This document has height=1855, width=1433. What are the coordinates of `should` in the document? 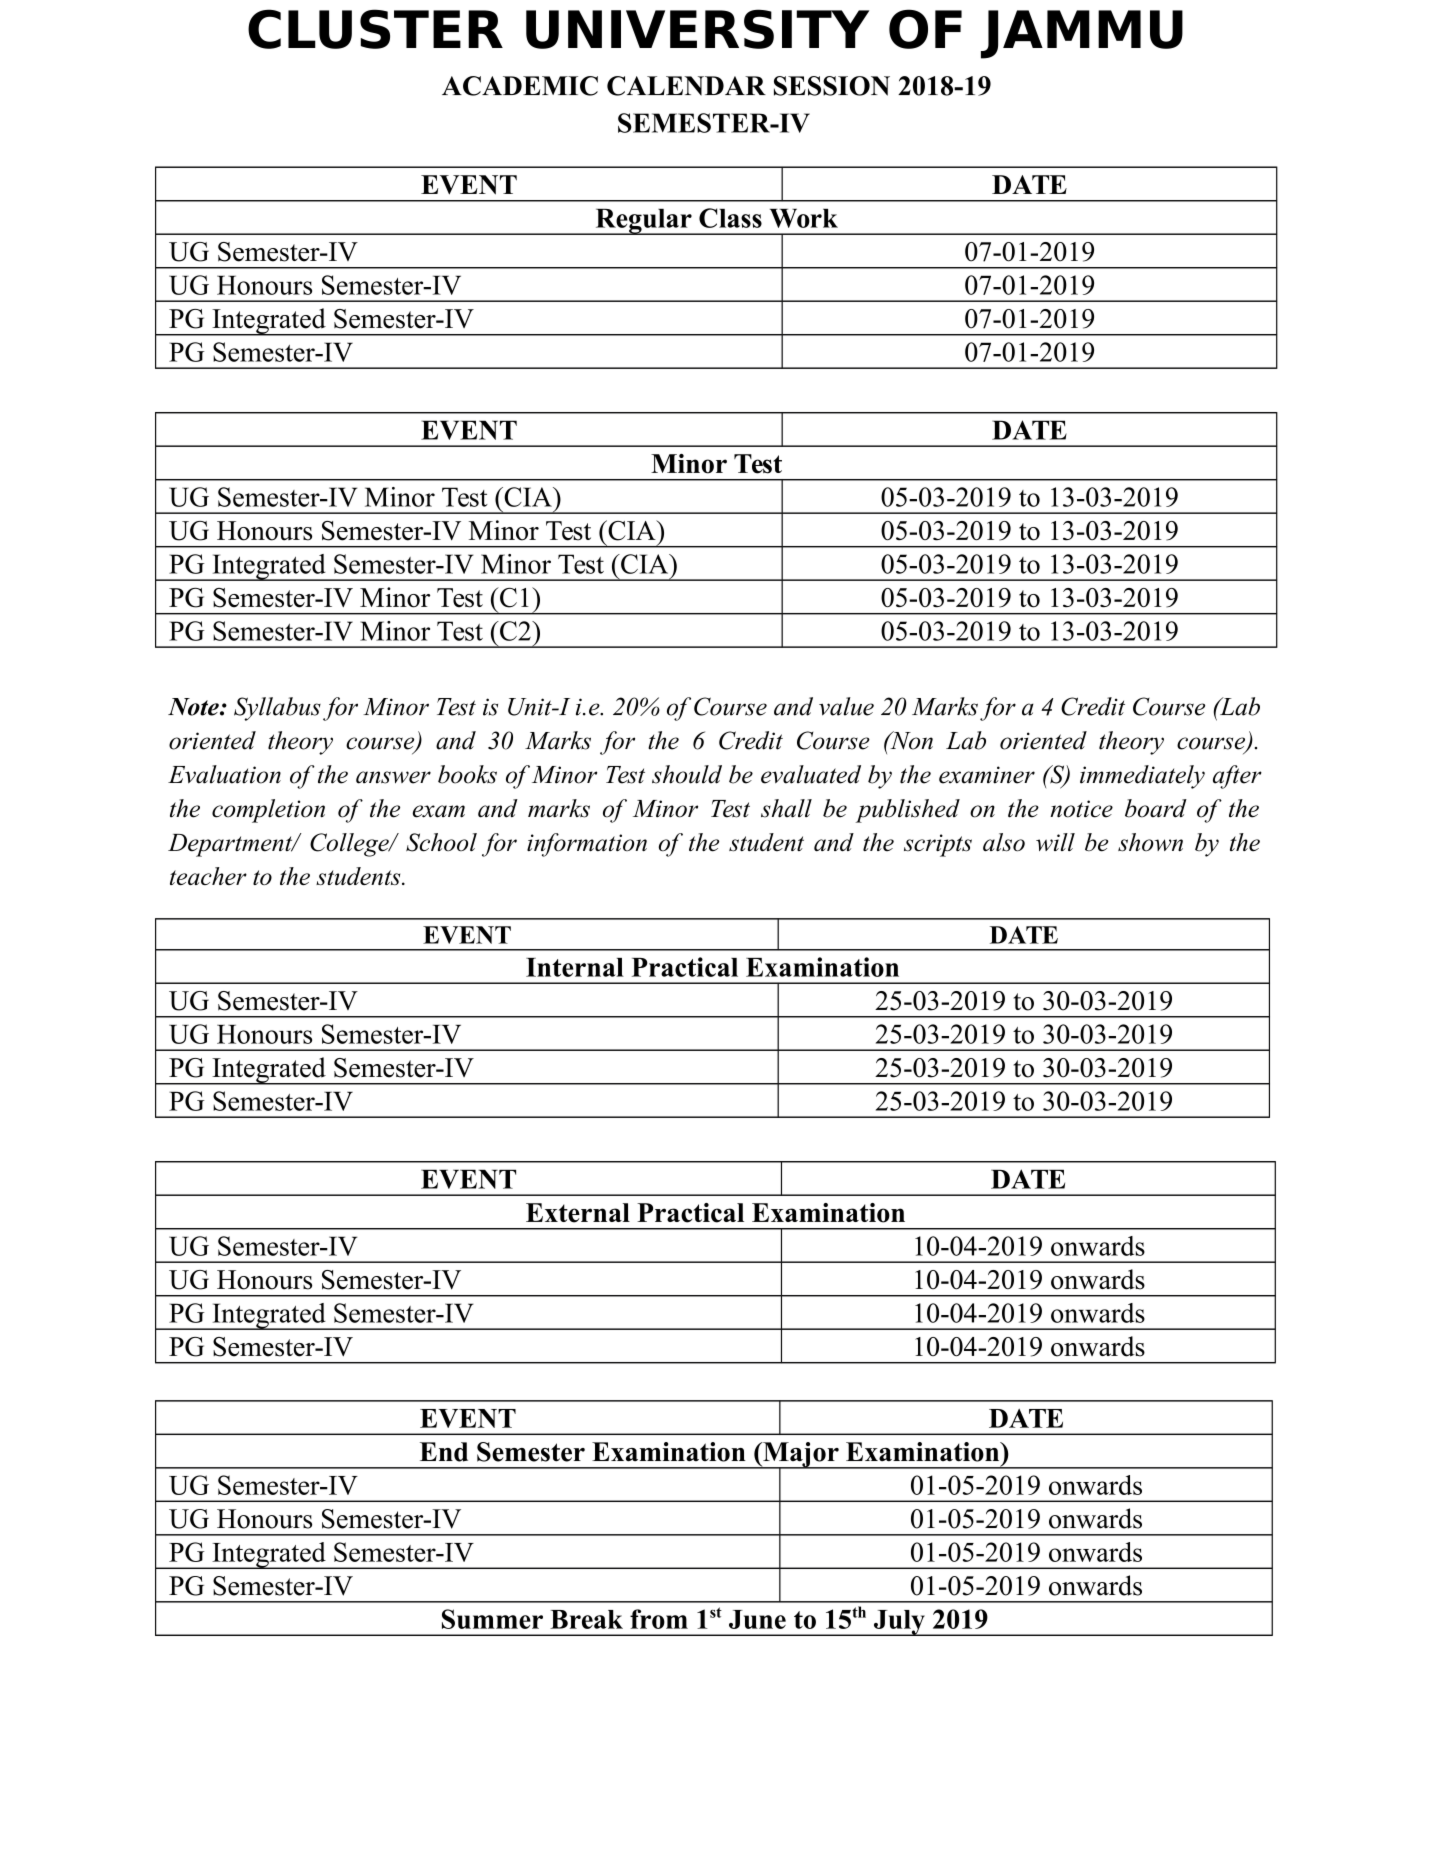 It's located at (687, 774).
